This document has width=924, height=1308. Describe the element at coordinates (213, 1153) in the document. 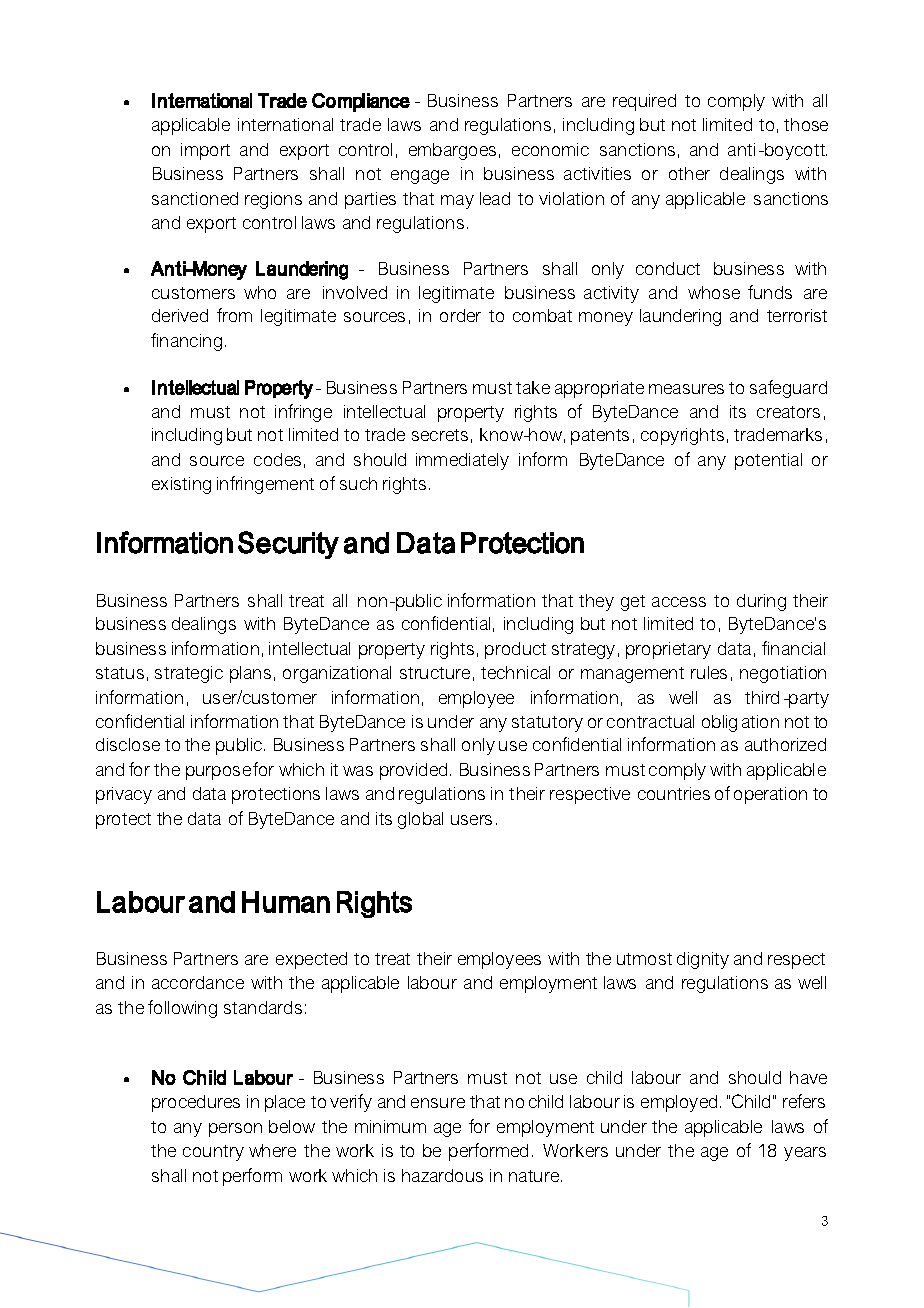

I see `country` at that location.
